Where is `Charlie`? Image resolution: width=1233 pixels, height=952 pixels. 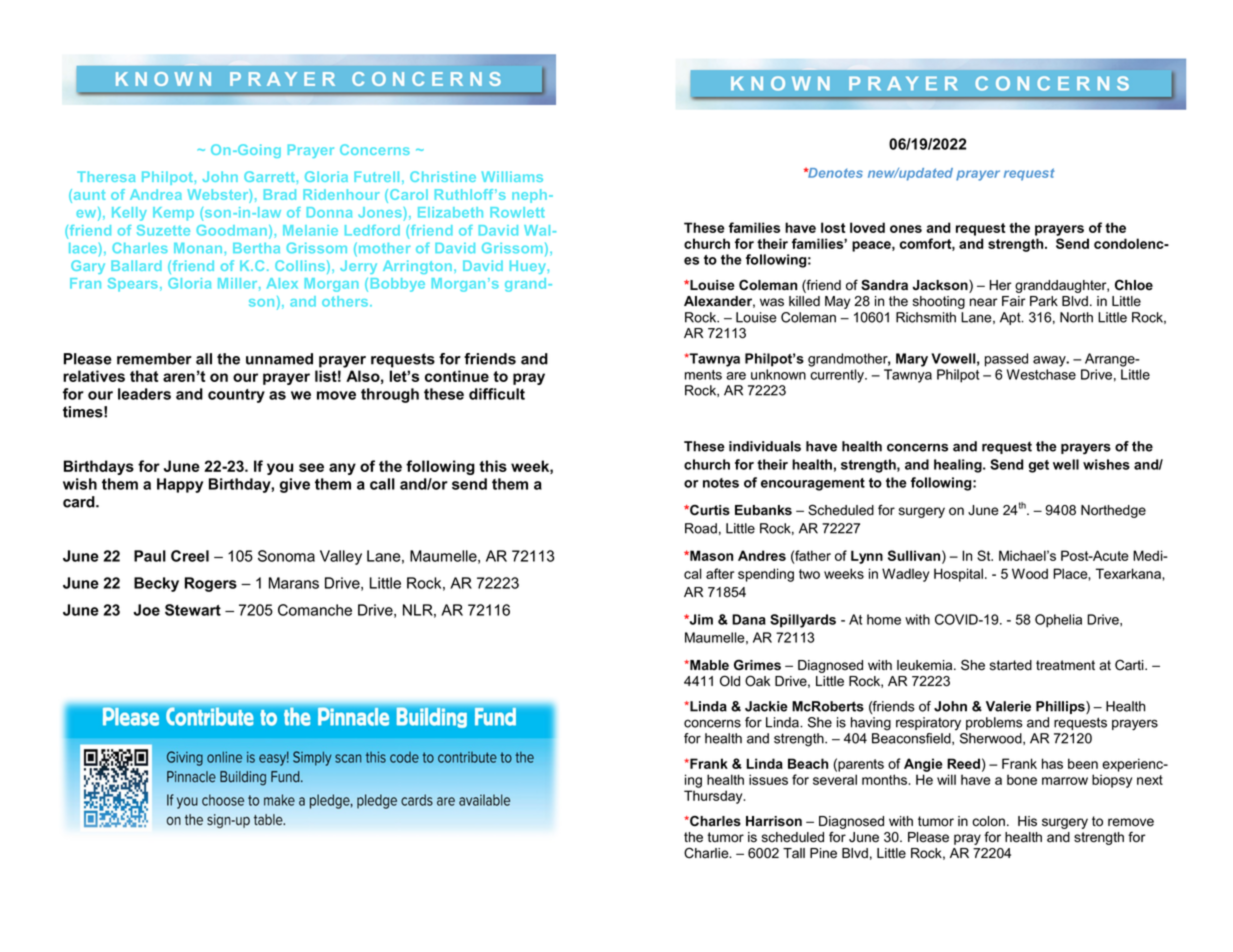 Charlie is located at coordinates (707, 853).
